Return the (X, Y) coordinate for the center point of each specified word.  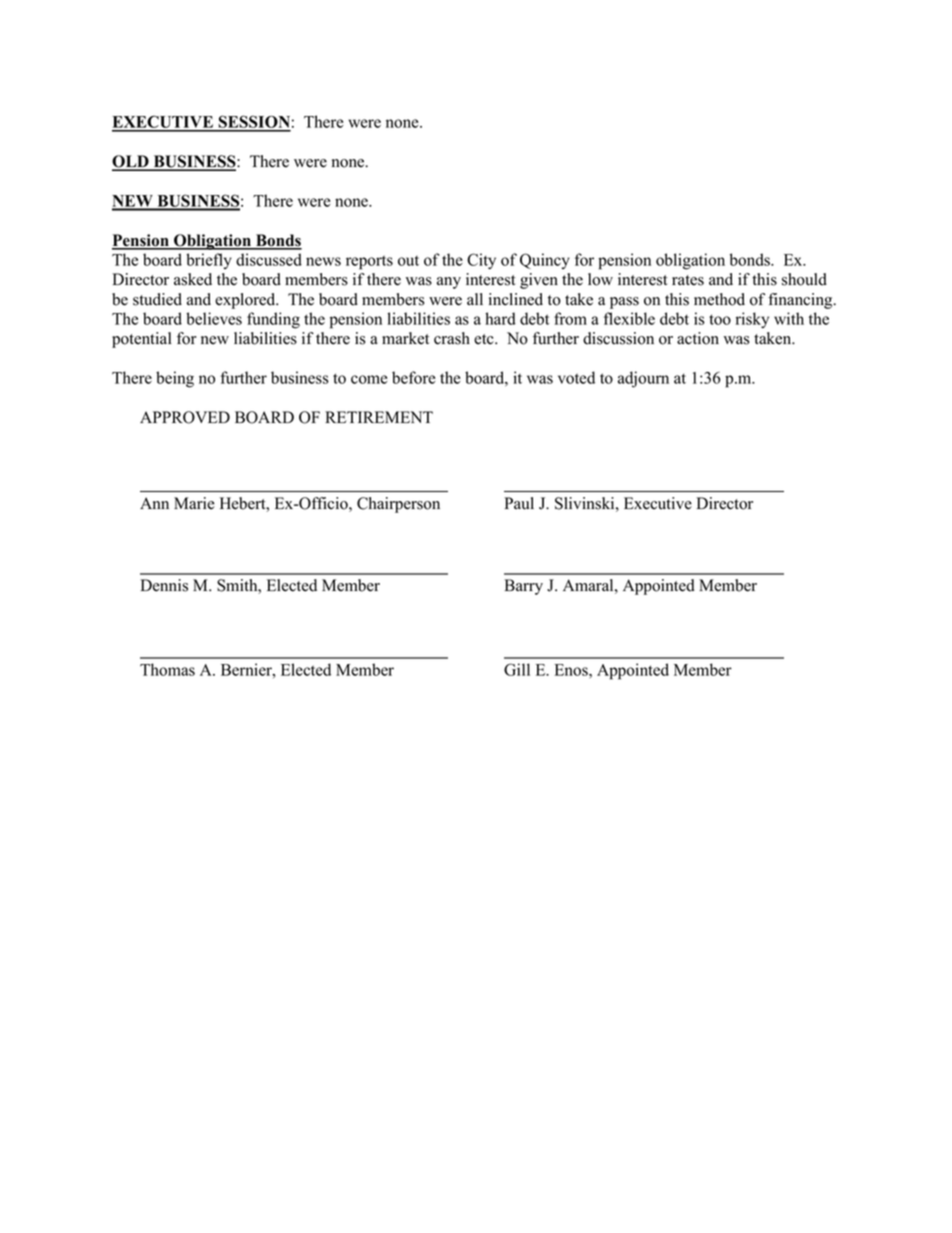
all (475, 299)
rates (688, 280)
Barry (523, 587)
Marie (194, 503)
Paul (519, 503)
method (719, 299)
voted (576, 377)
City (481, 261)
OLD (131, 162)
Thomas (167, 669)
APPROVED (185, 417)
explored (246, 301)
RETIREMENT (379, 417)
